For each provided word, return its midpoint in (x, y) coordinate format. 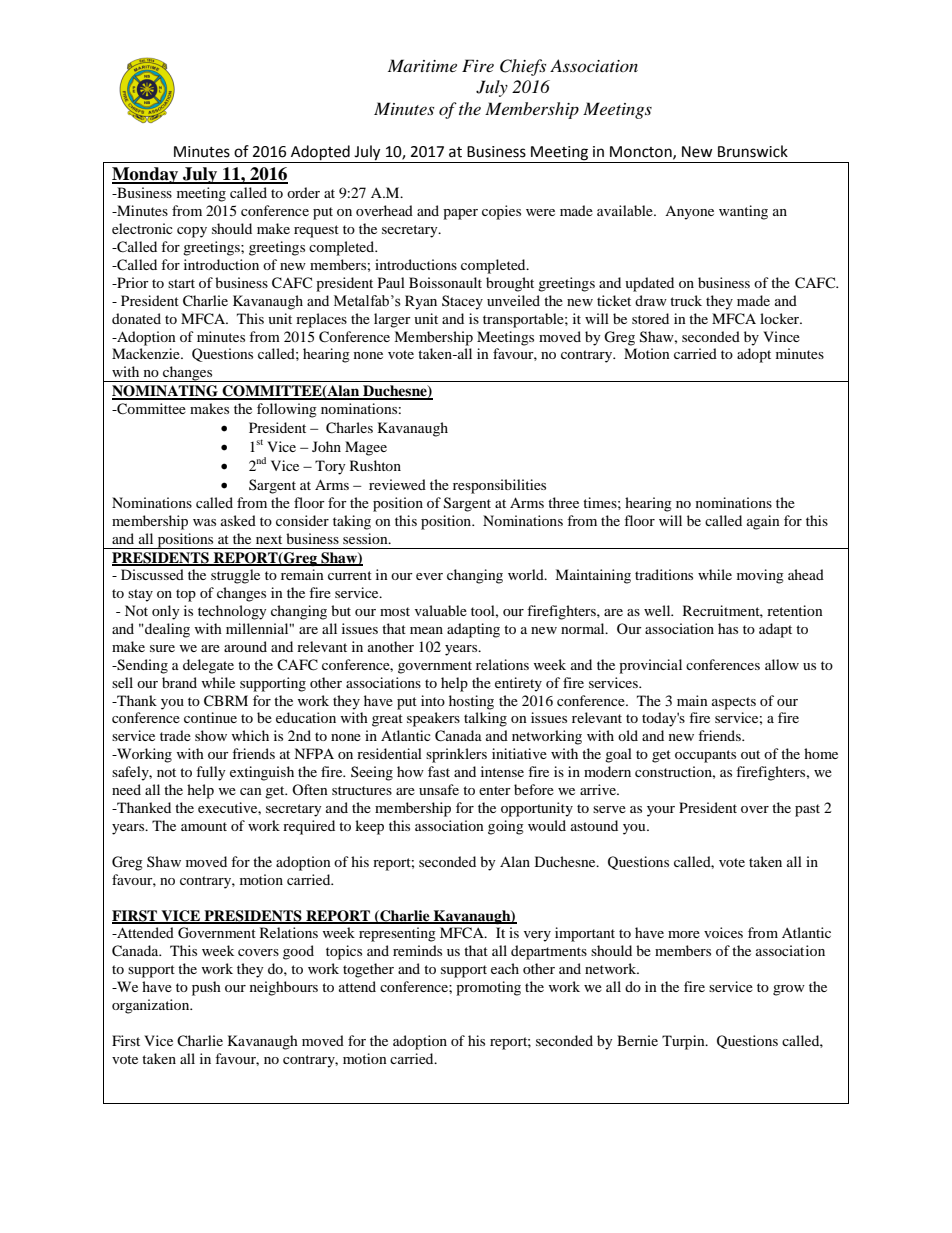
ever (429, 576)
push (206, 988)
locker (781, 318)
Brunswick (753, 151)
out (750, 754)
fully (211, 773)
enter (495, 790)
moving (760, 576)
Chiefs (523, 67)
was (204, 522)
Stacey (462, 302)
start (181, 283)
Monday (146, 175)
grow (789, 990)
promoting (488, 988)
